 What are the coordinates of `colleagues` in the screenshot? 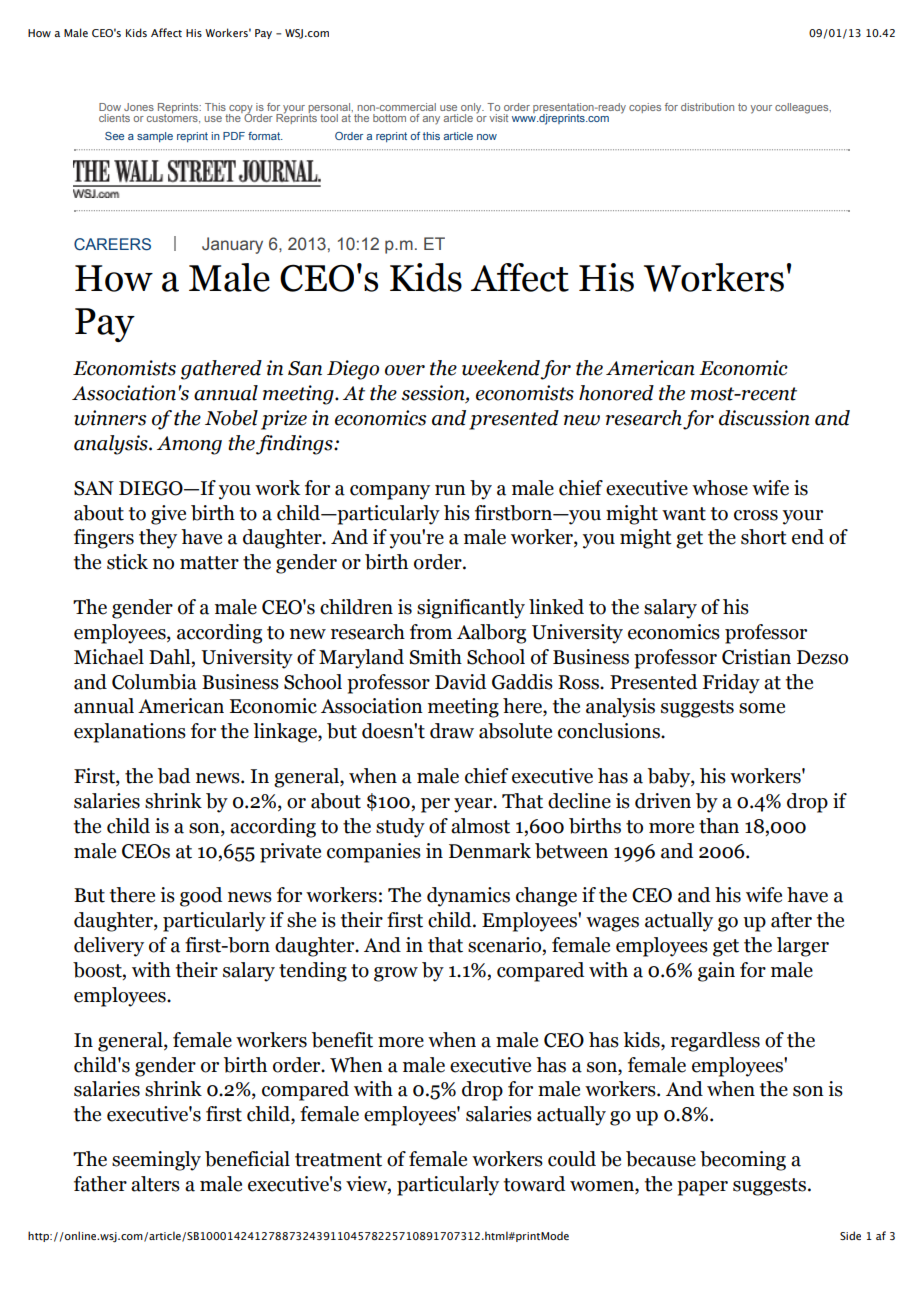 It's located at (803, 108).
